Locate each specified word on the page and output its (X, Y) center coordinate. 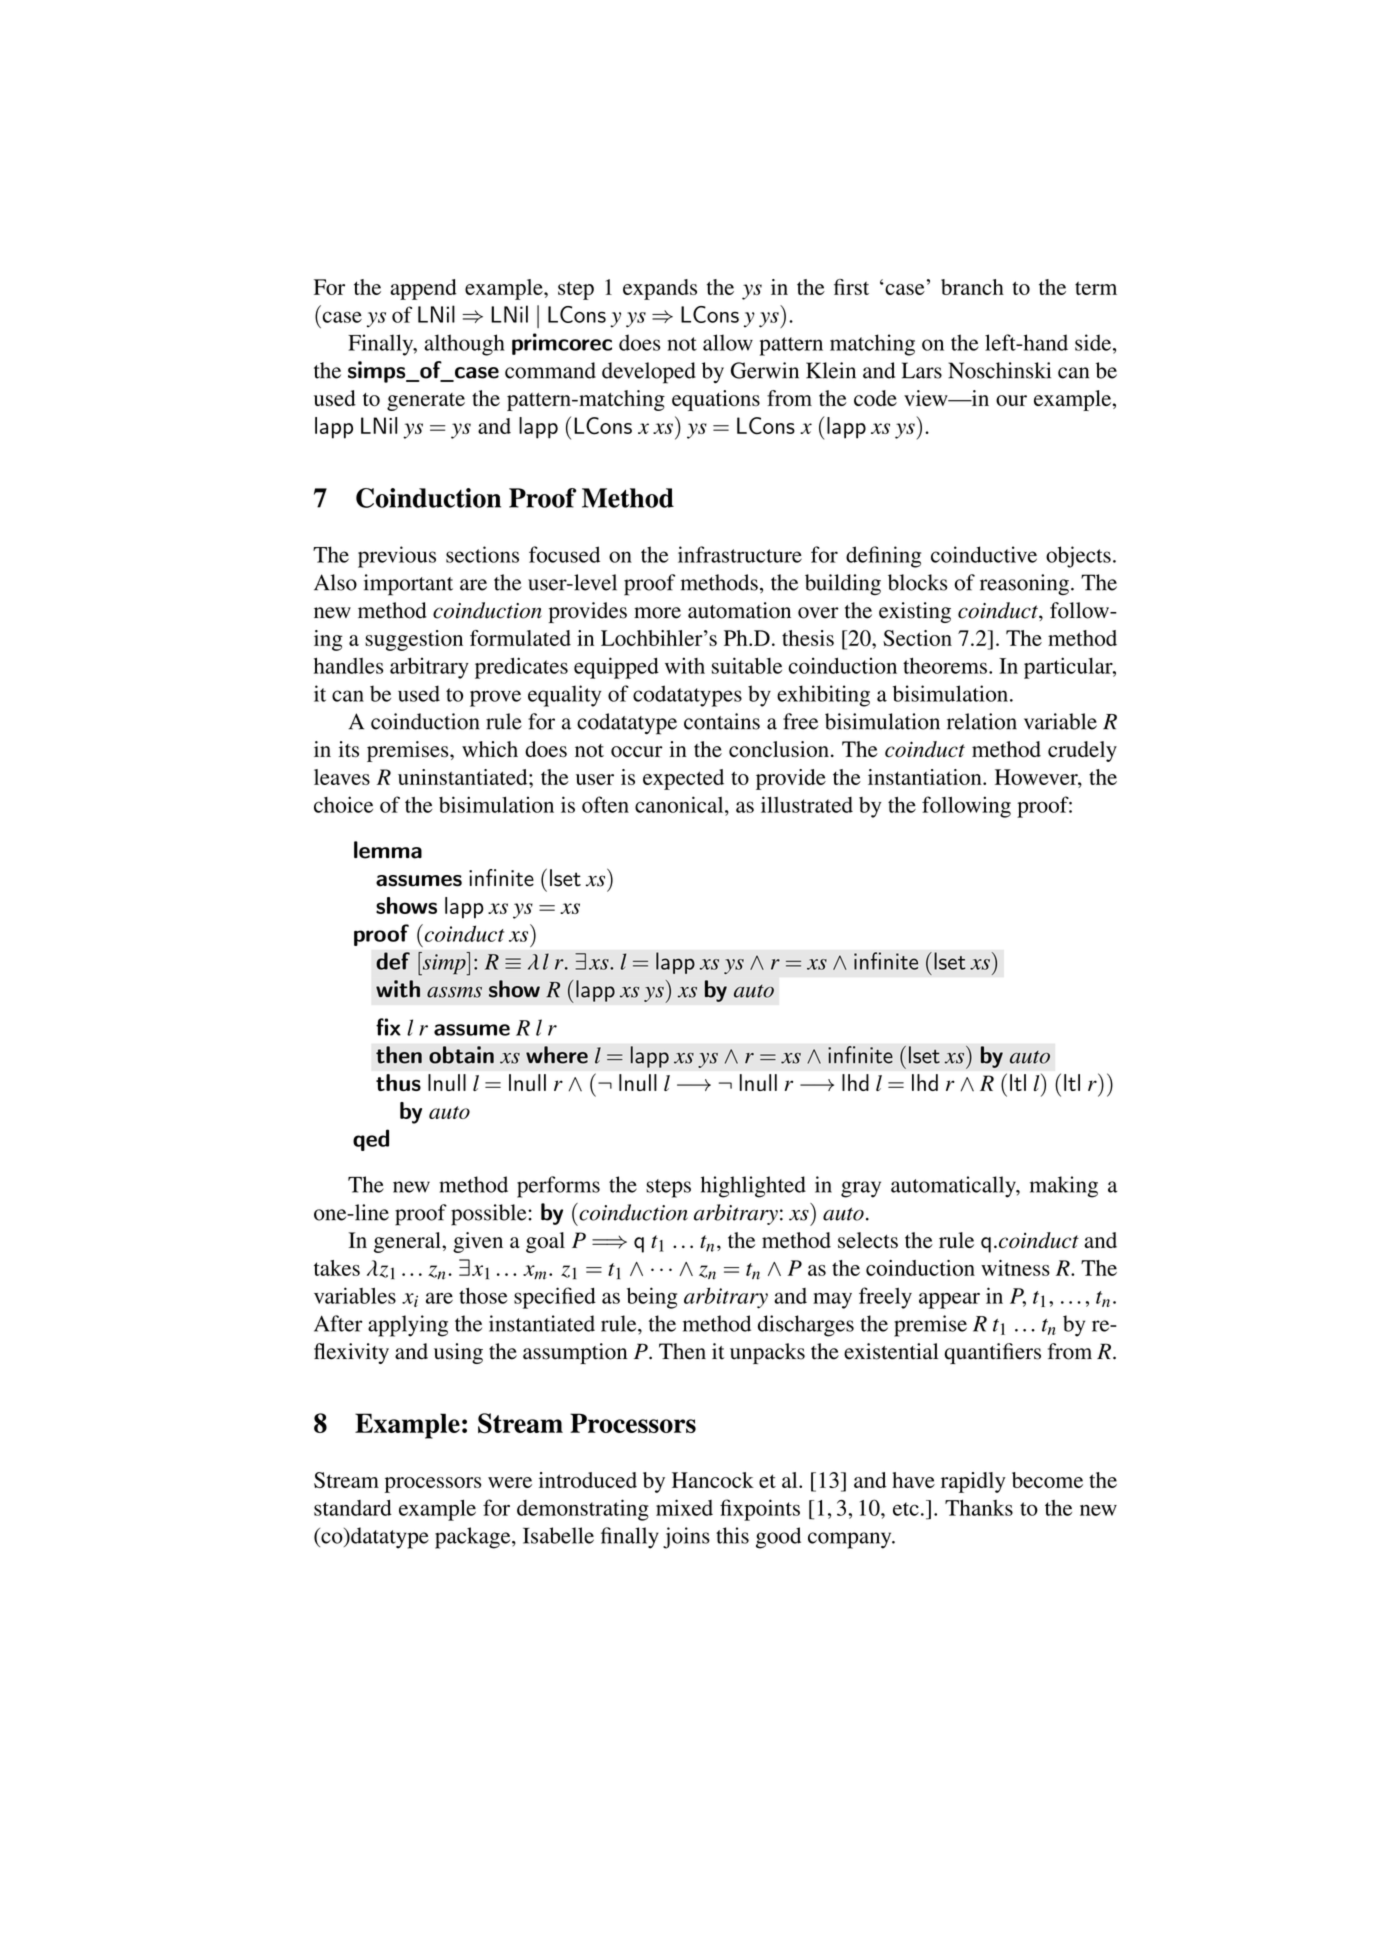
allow (728, 342)
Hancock (713, 1480)
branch (972, 287)
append (423, 289)
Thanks (979, 1507)
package (474, 1538)
